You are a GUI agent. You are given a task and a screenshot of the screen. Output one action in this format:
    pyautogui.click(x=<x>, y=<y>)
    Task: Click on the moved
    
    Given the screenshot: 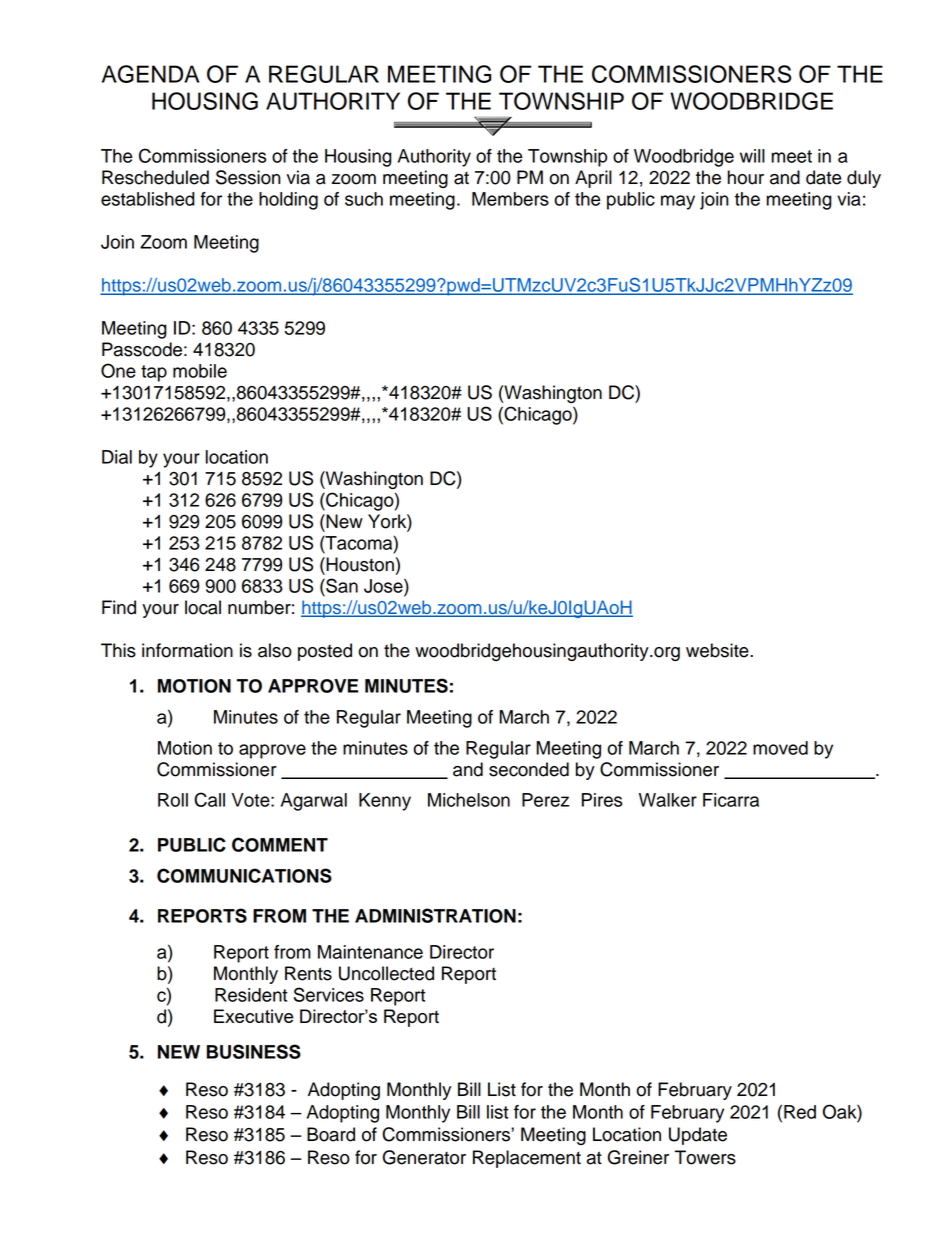 What is the action you would take?
    pyautogui.click(x=780, y=748)
